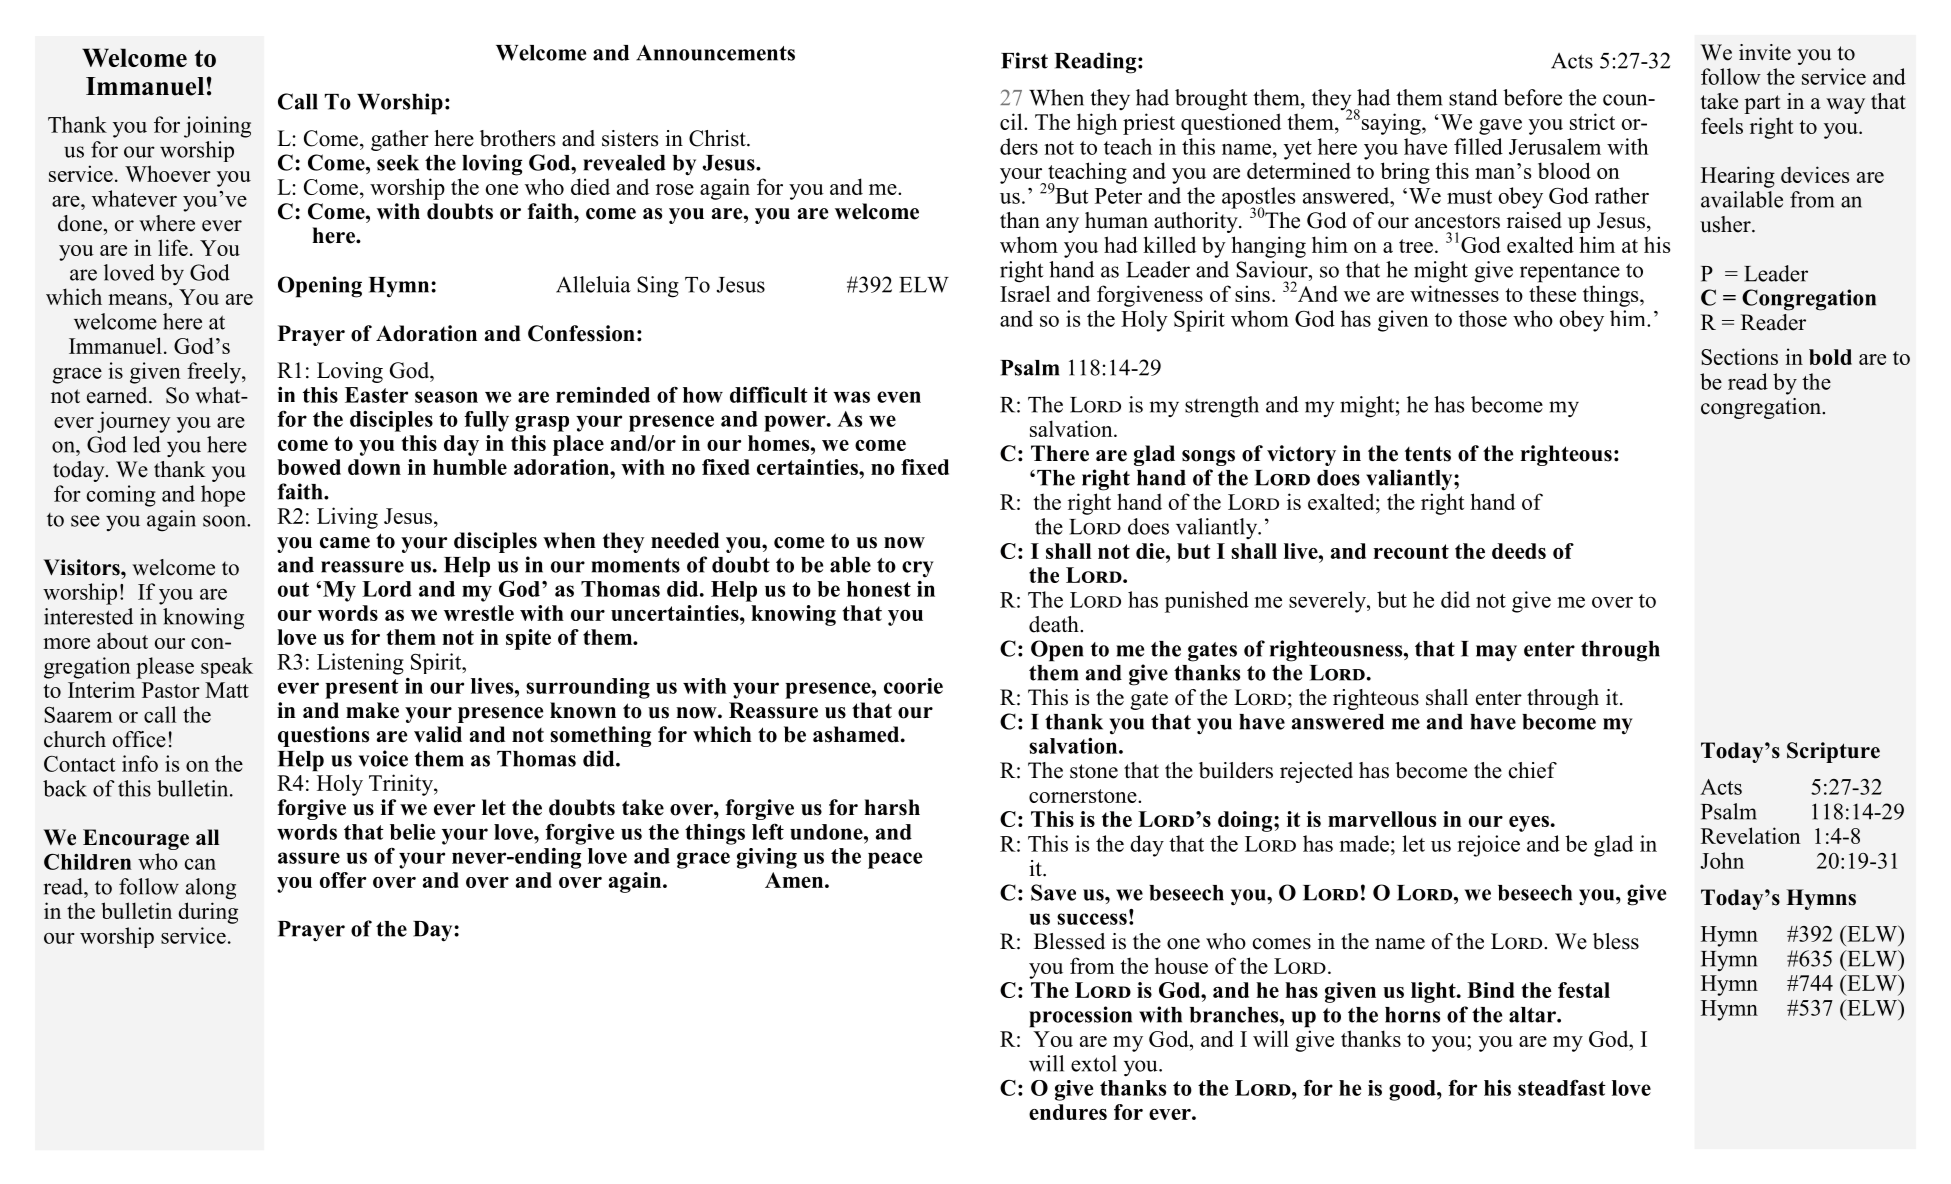 The height and width of the screenshot is (1184, 1951). Describe the element at coordinates (345, 543) in the screenshot. I see `came` at that location.
